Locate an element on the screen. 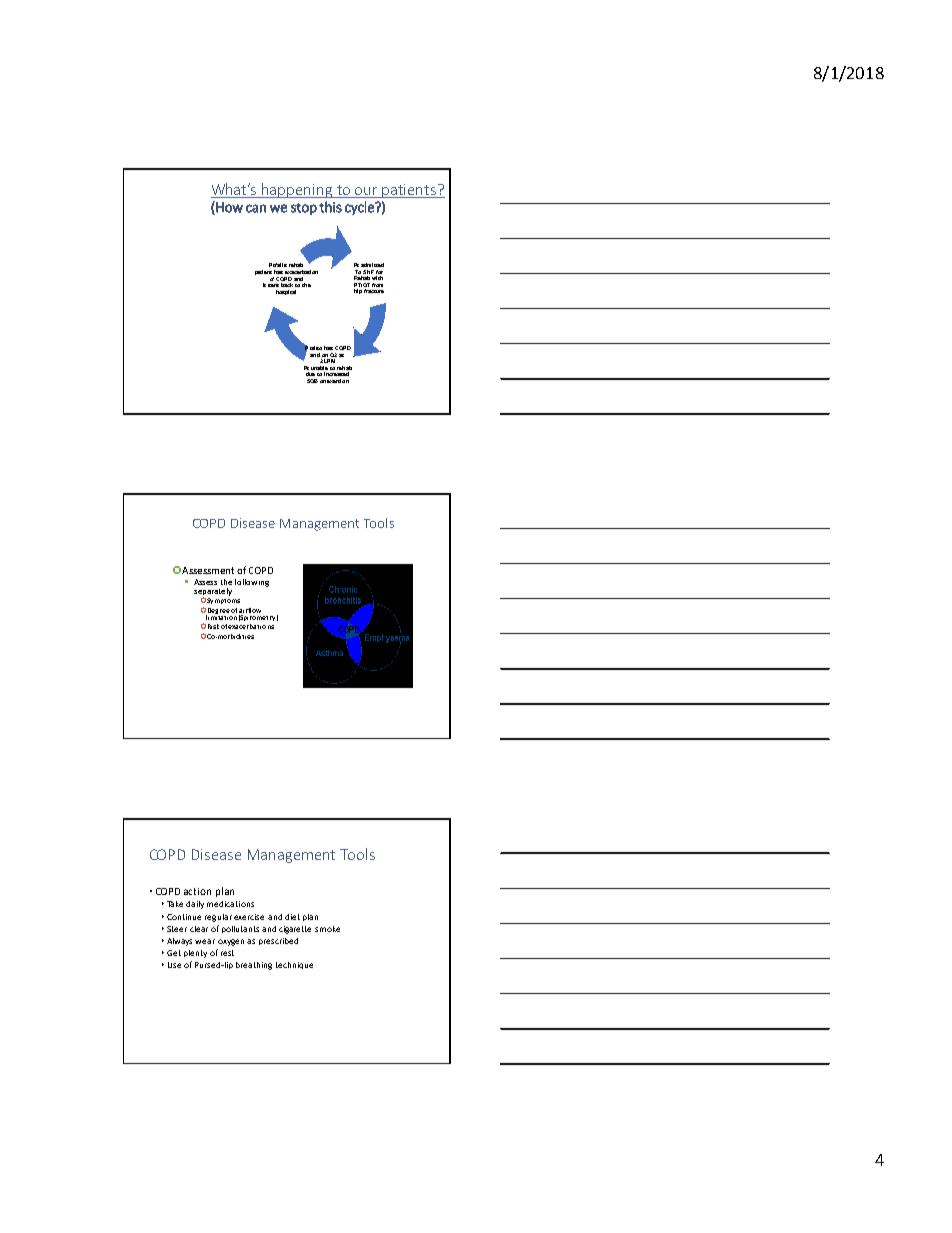 This screenshot has height=1233, width=952. hip is located at coordinates (358, 291).
